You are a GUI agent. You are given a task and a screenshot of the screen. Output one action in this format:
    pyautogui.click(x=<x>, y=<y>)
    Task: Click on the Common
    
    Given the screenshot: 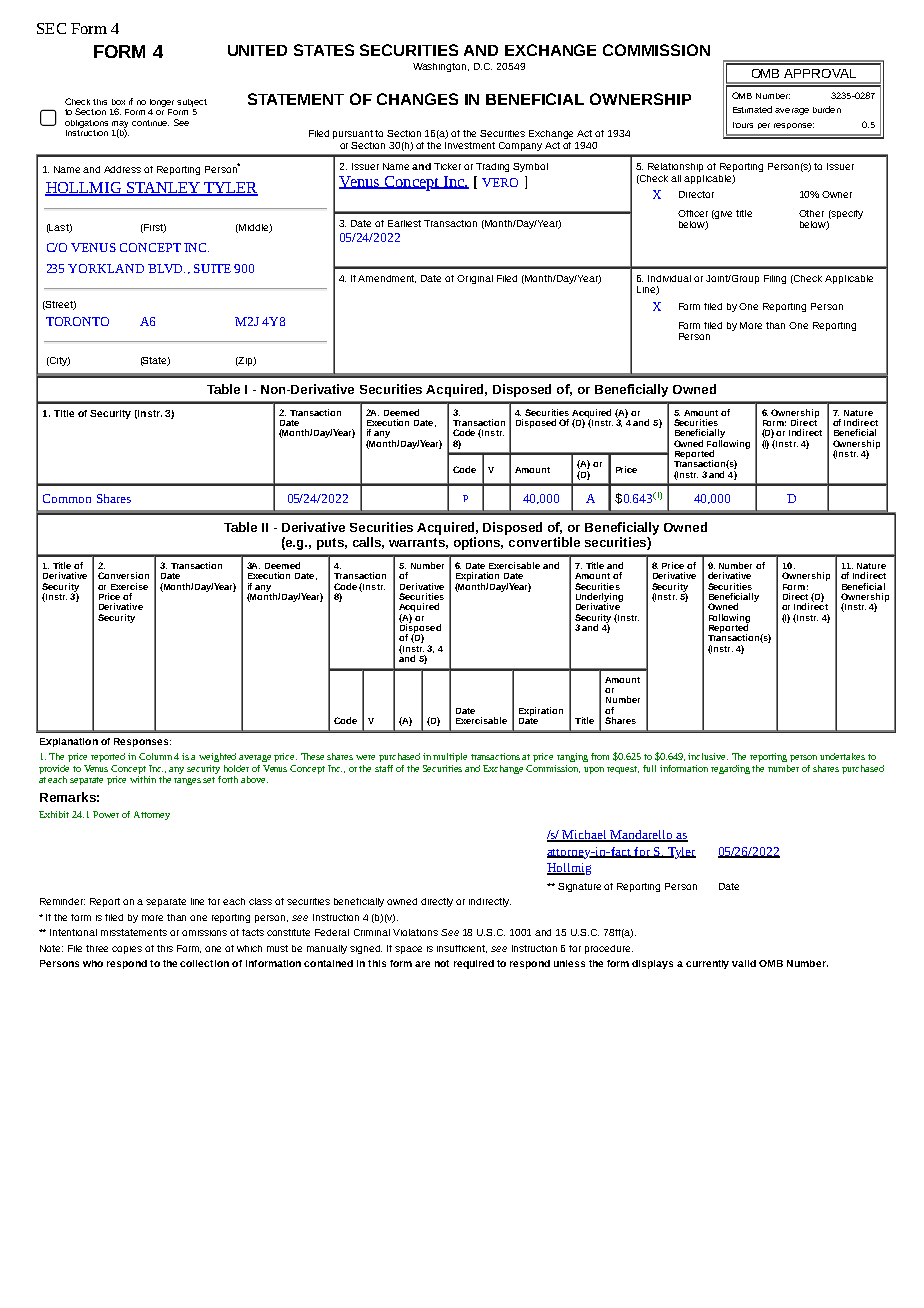 What is the action you would take?
    pyautogui.click(x=67, y=498)
